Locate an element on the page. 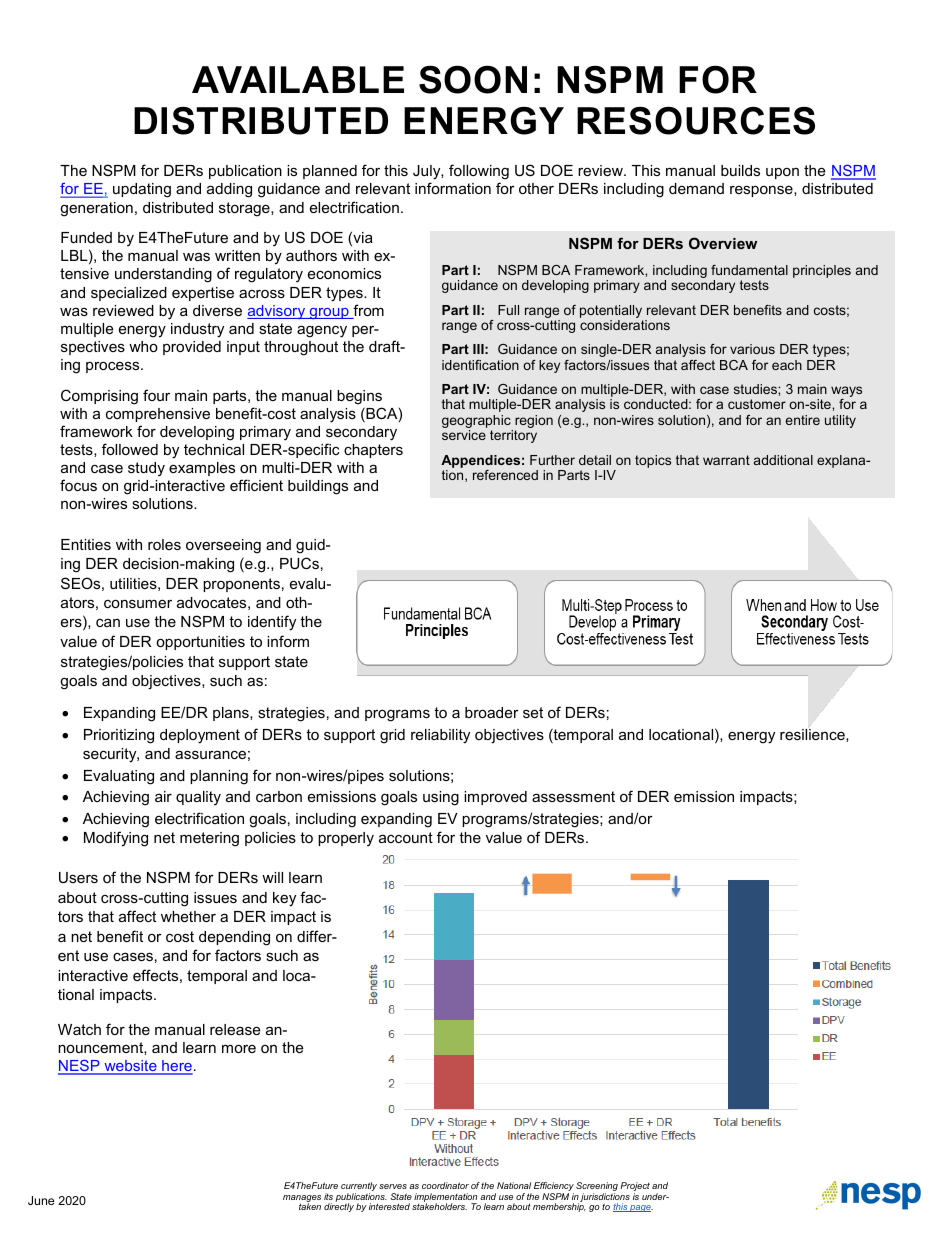  RESOURCES is located at coordinates (696, 121).
